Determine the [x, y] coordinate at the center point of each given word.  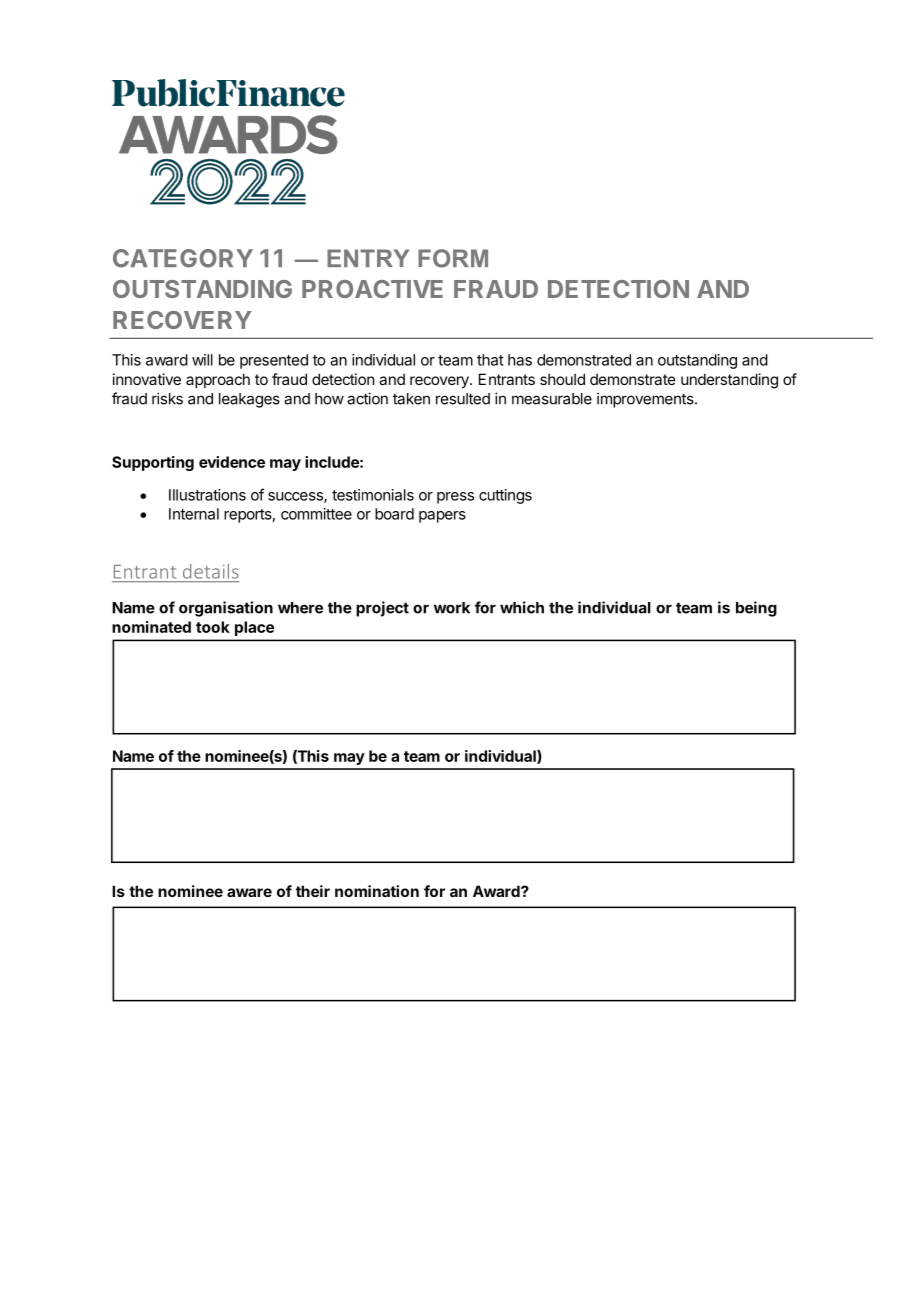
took [213, 627]
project [382, 609]
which [522, 607]
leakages [249, 400]
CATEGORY [183, 258]
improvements [646, 400]
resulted [463, 399]
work [452, 608]
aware [249, 892]
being [756, 609]
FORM [453, 258]
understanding [729, 381]
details [211, 571]
